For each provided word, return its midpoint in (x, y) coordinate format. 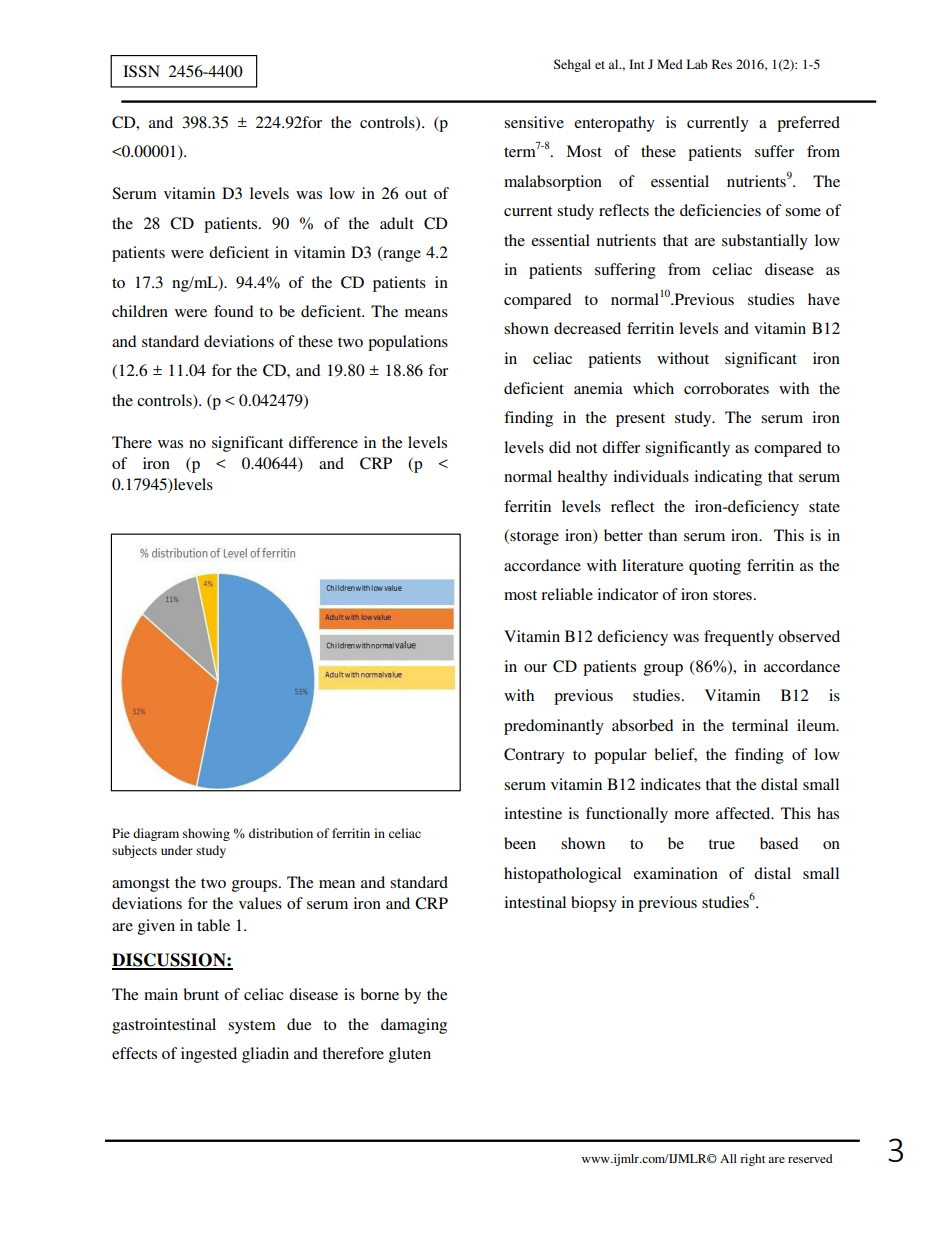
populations (408, 343)
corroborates (726, 388)
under (177, 850)
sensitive (534, 122)
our (535, 668)
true (722, 844)
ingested (209, 1055)
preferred (808, 124)
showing (206, 834)
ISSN (141, 71)
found (234, 311)
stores (732, 595)
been (520, 843)
